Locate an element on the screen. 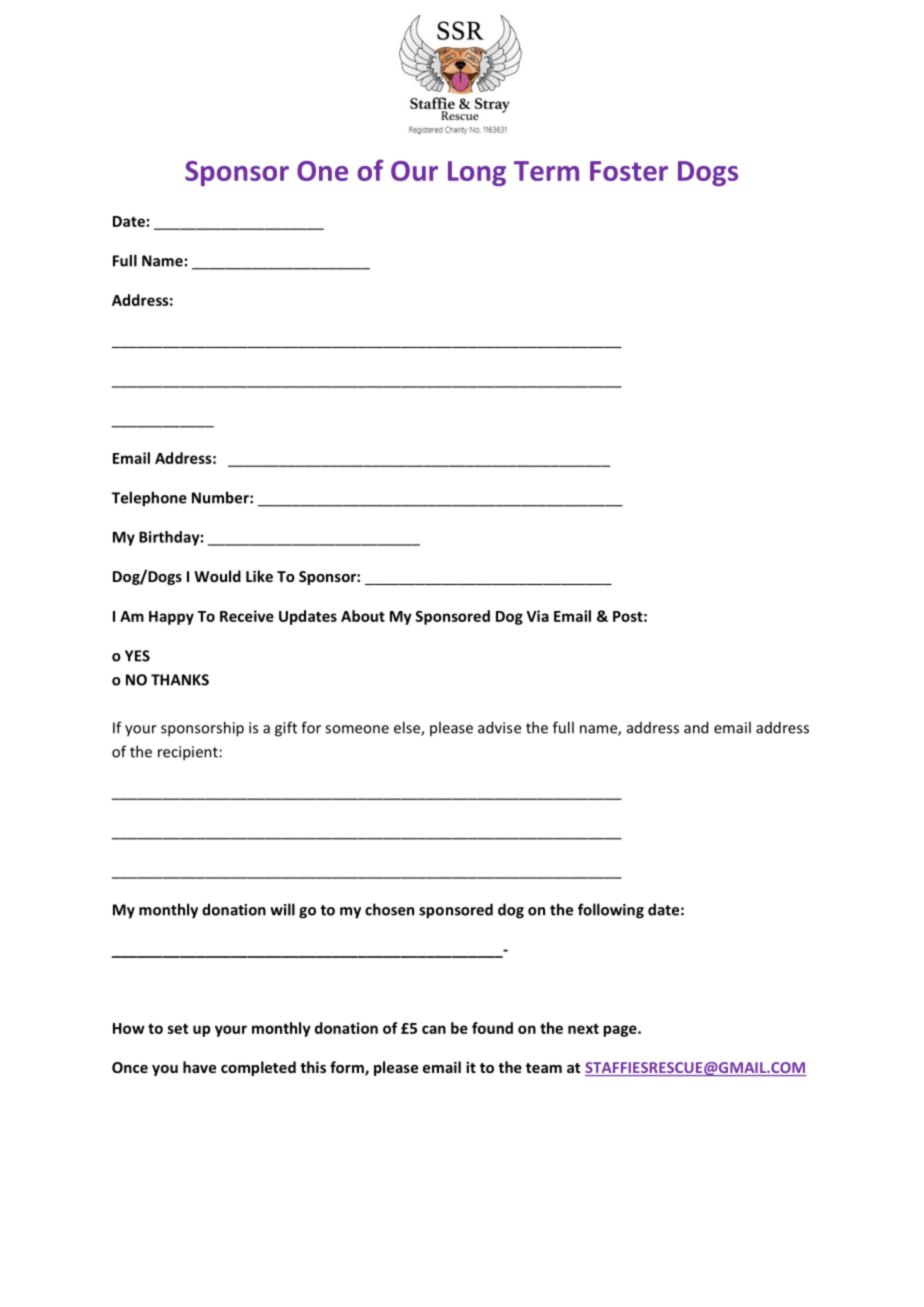  Foster is located at coordinates (629, 171).
